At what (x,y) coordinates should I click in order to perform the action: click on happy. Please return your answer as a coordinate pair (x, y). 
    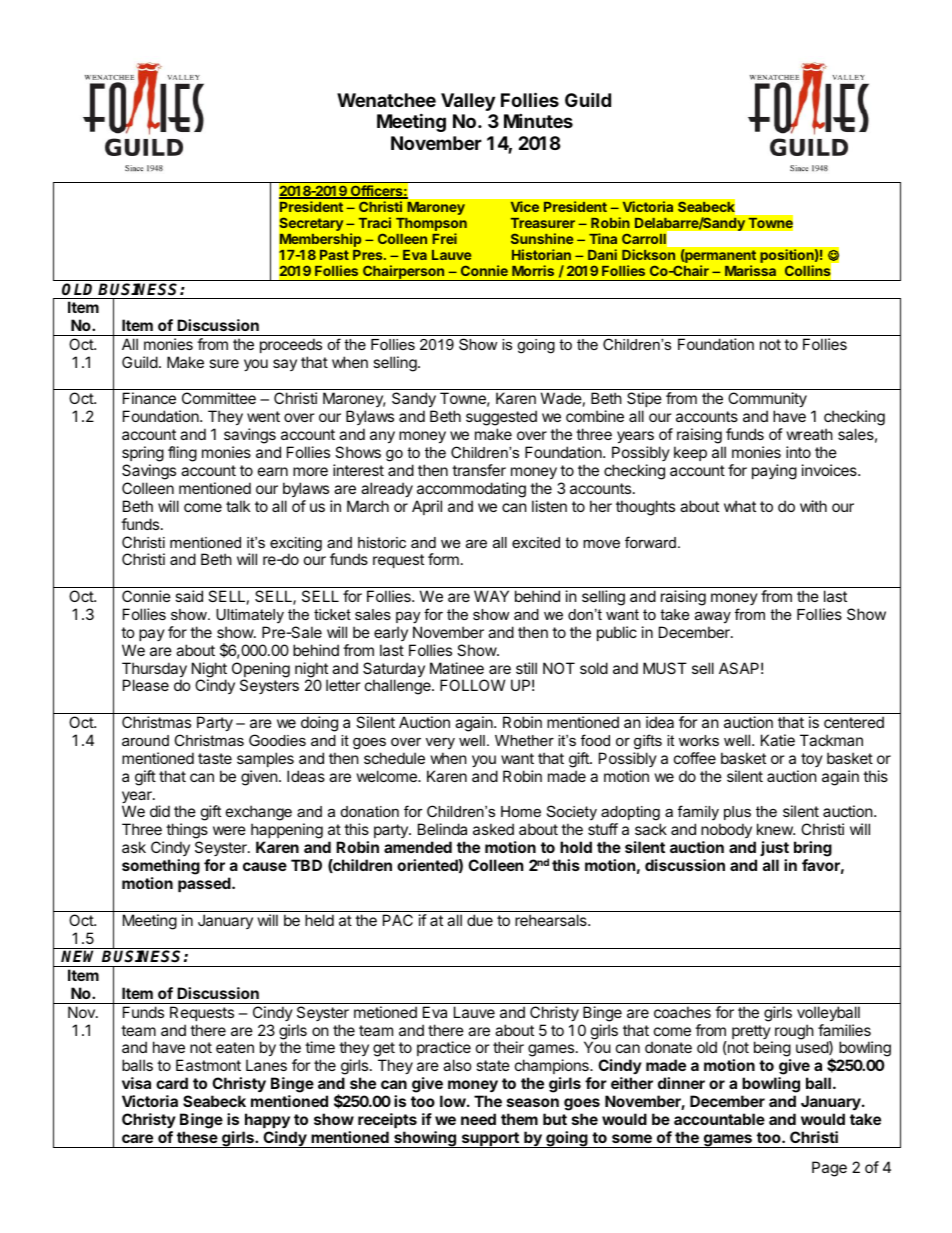
    Looking at the image, I should click on (267, 1120).
